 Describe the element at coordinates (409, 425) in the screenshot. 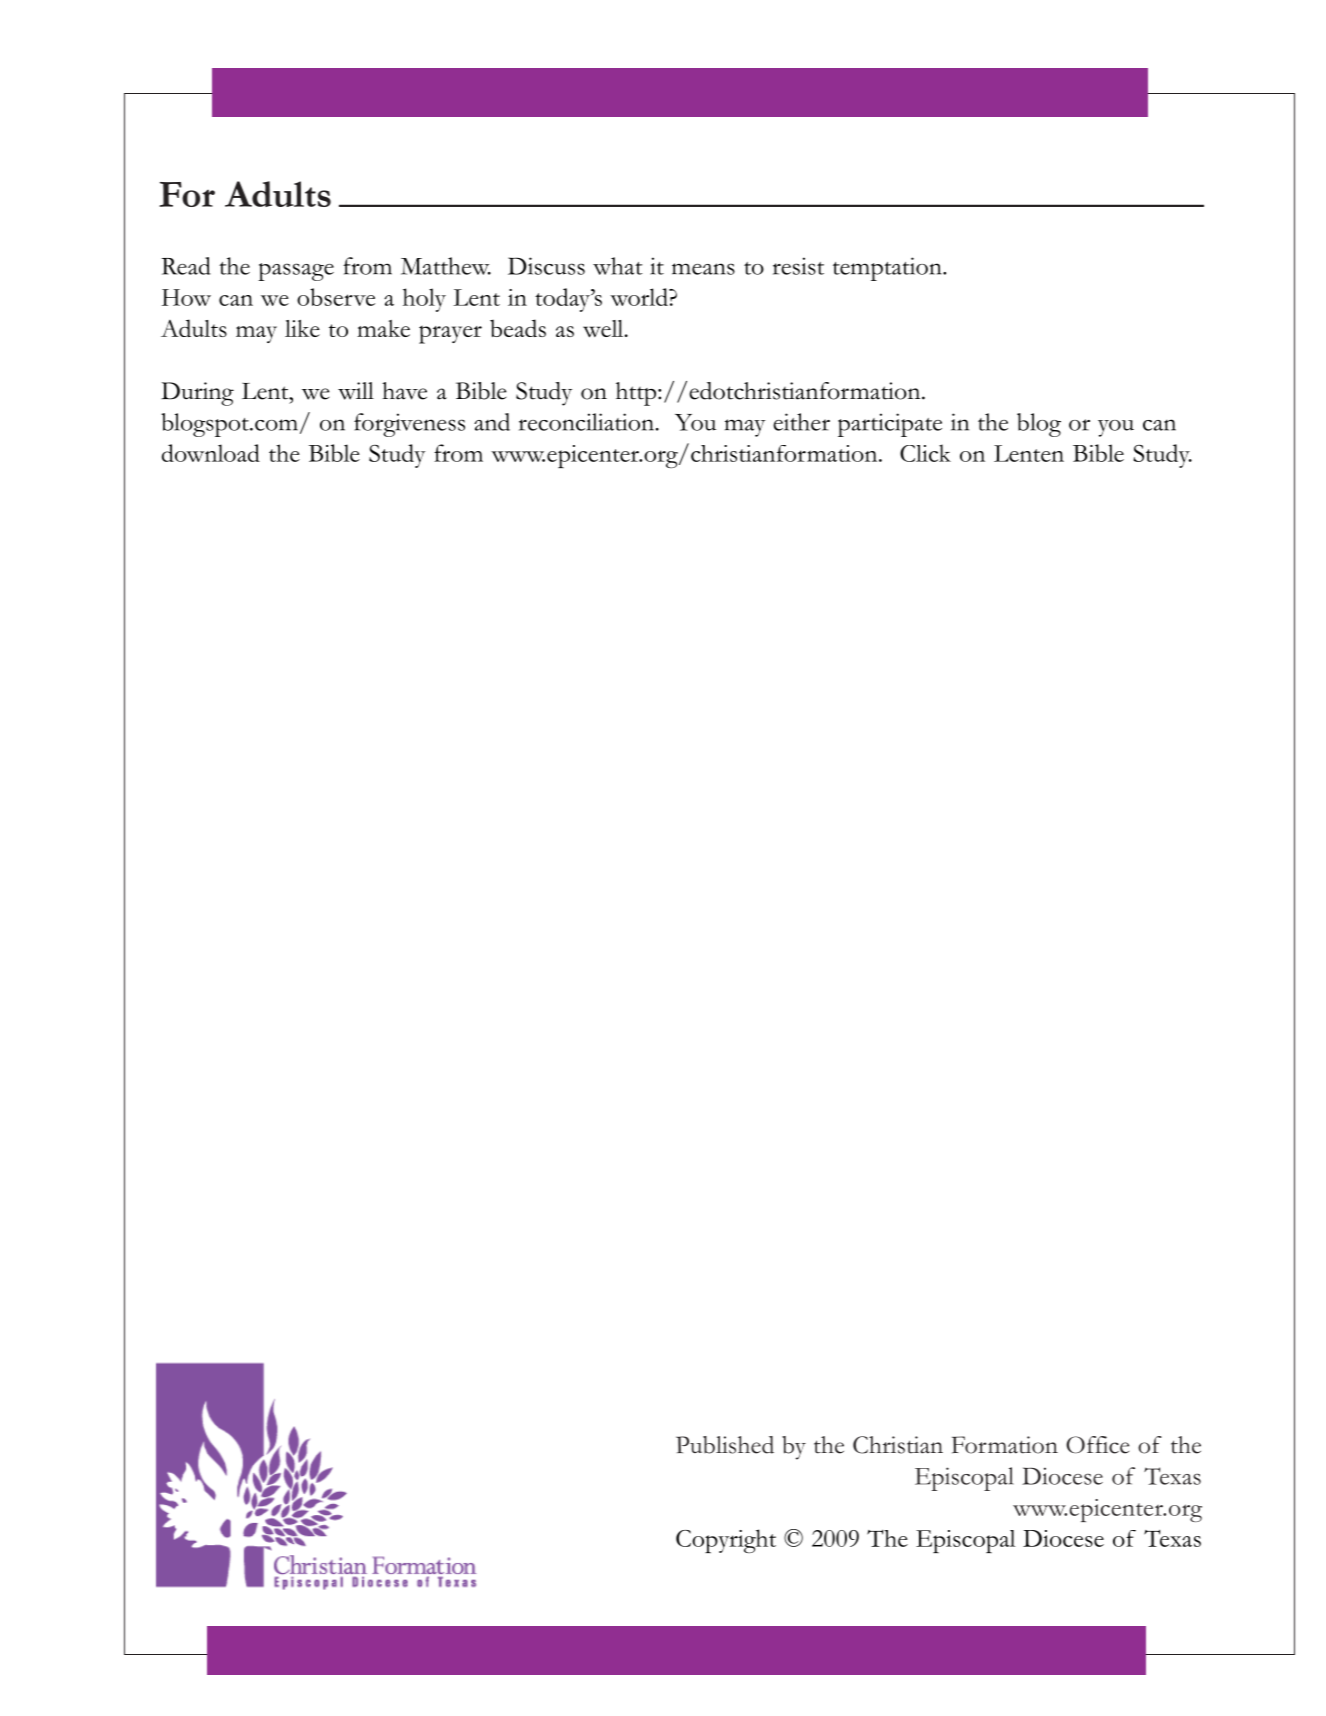

I see `forgiveness` at that location.
